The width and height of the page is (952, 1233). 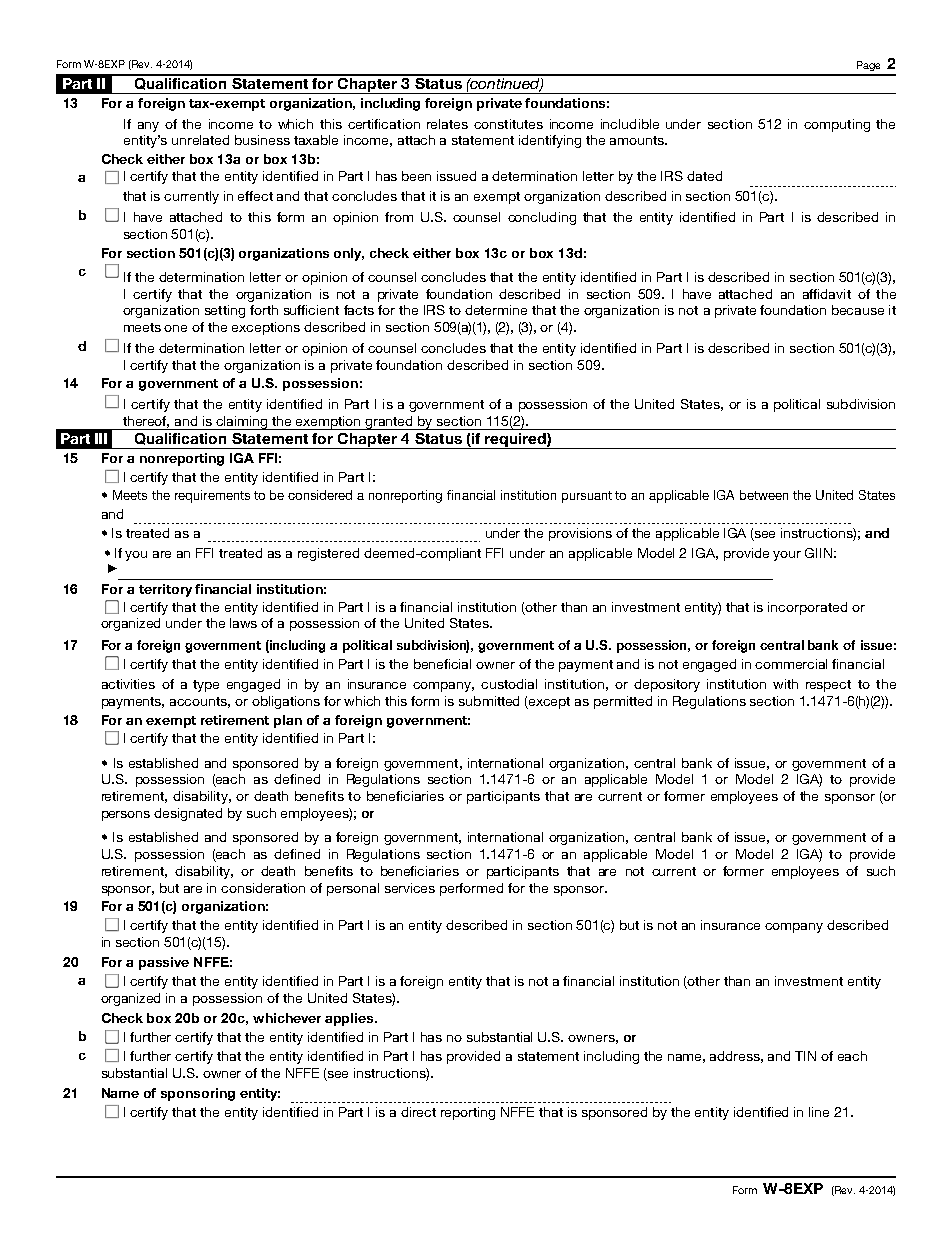 I want to click on beneficial, so click(x=442, y=664).
